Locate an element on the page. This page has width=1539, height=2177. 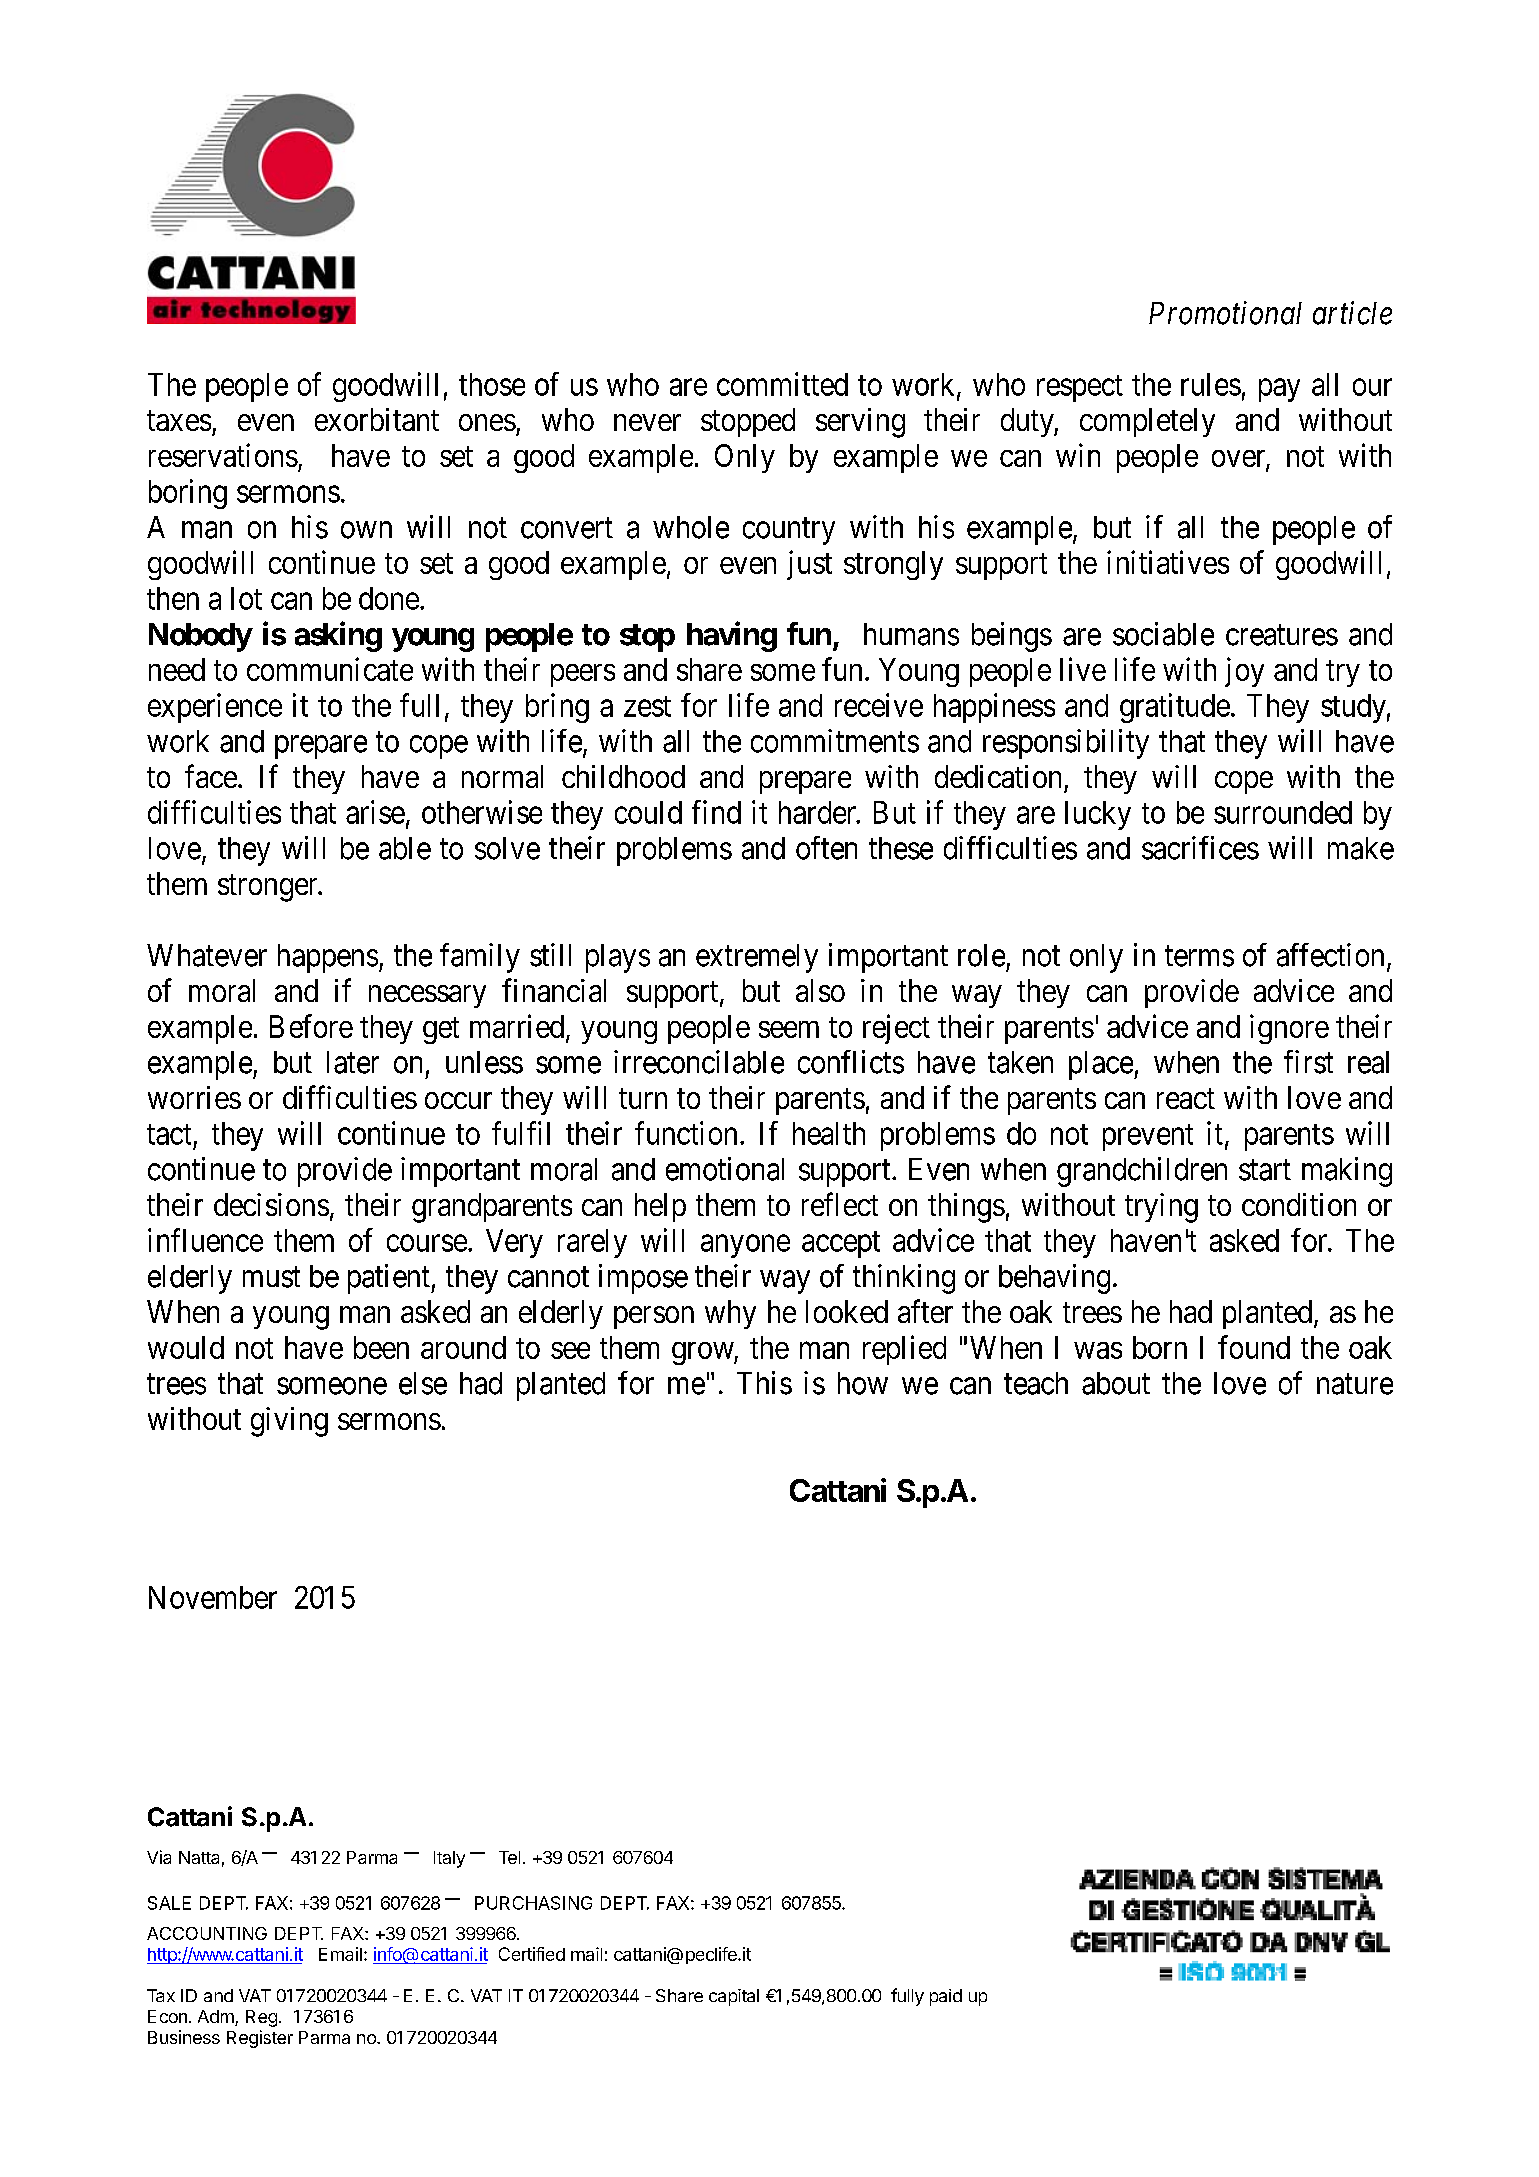
Register is located at coordinates (260, 2039).
